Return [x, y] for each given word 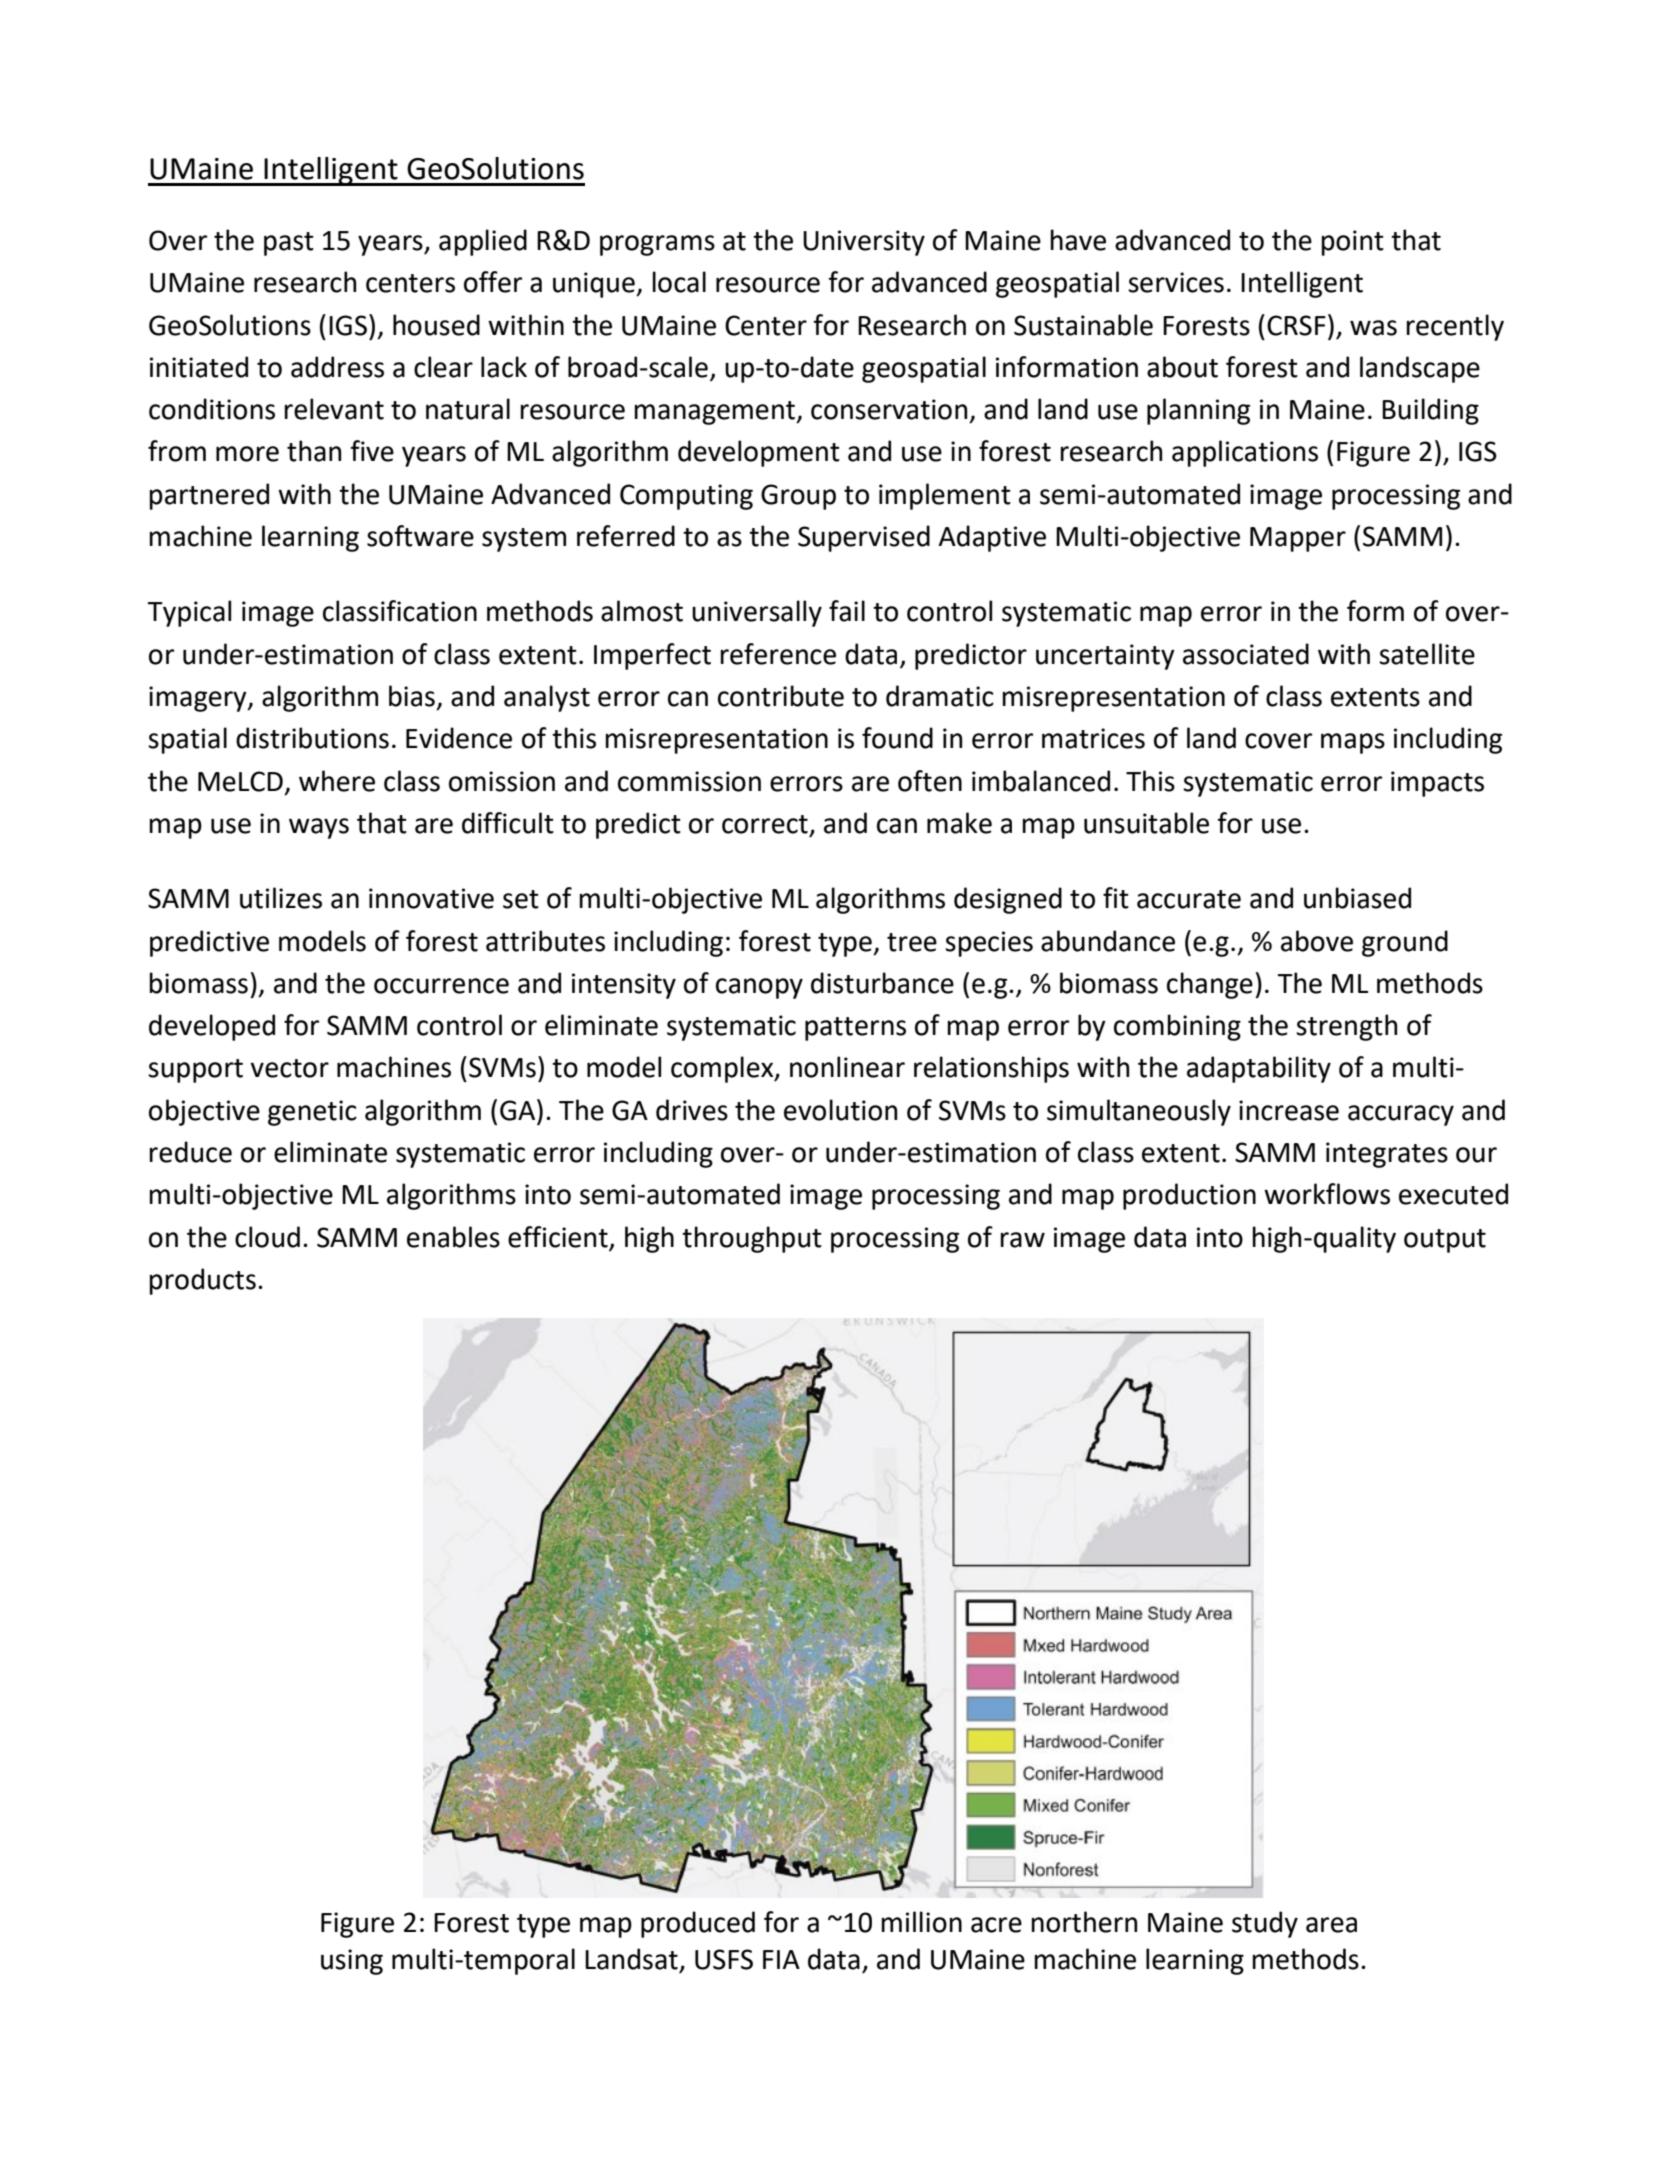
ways [319, 828]
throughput [752, 1239]
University [864, 243]
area [1331, 1925]
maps [1353, 743]
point [1352, 243]
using [352, 1962]
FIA [781, 1959]
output [1445, 1241]
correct [765, 824]
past [289, 244]
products [202, 1281]
